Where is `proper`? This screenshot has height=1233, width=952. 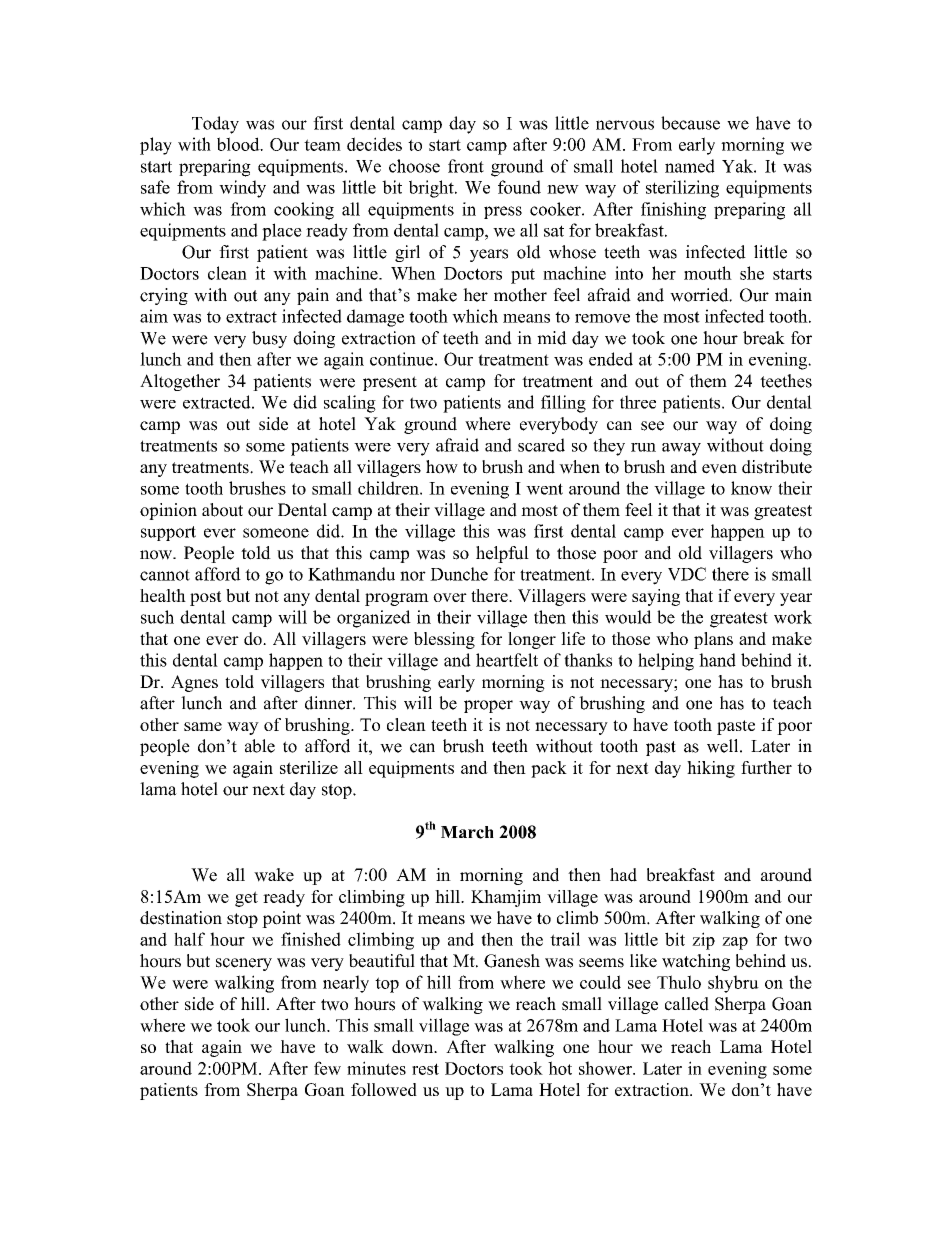 proper is located at coordinates (488, 706).
